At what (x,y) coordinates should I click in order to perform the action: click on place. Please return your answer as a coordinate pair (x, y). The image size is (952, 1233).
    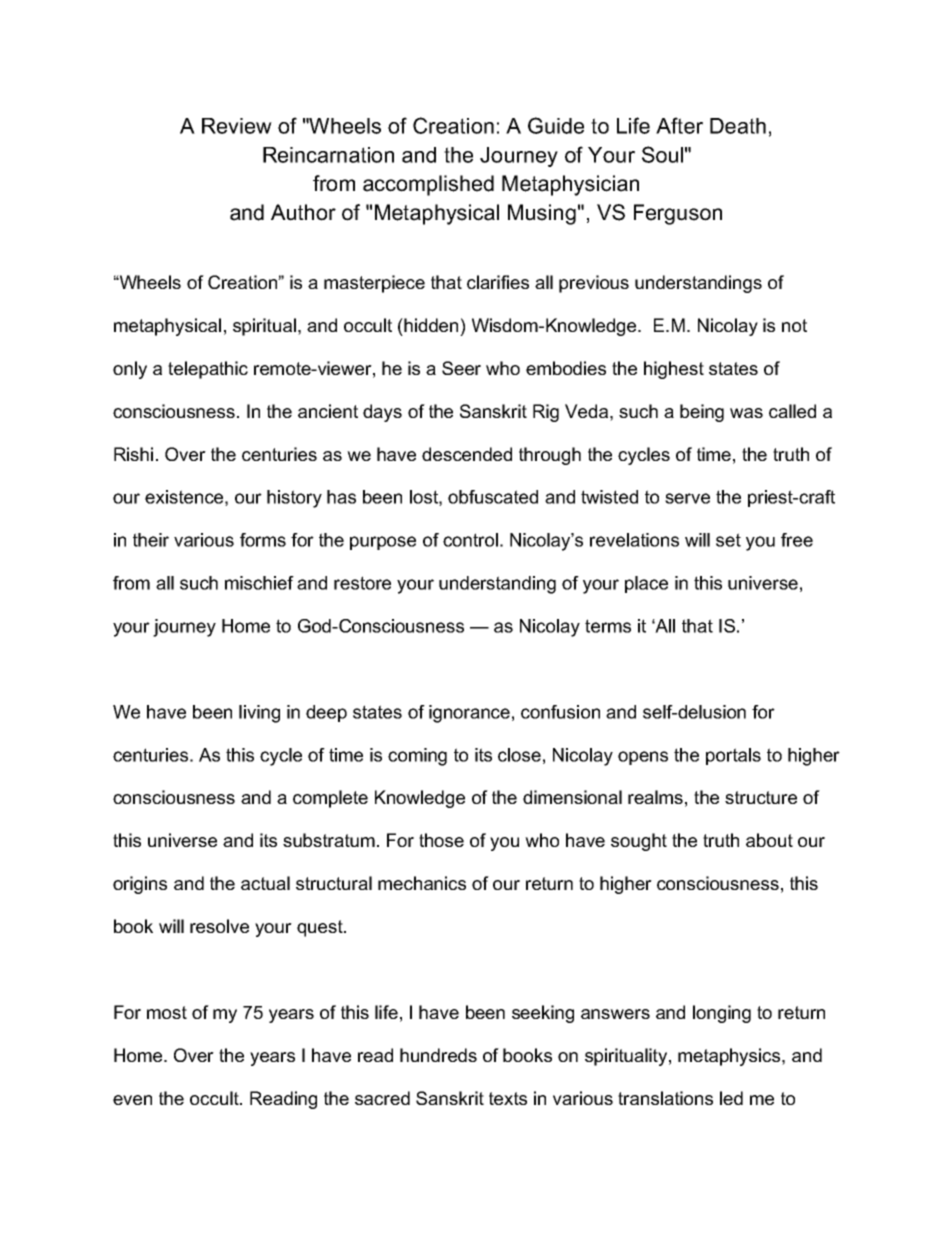
    Looking at the image, I should click on (646, 584).
